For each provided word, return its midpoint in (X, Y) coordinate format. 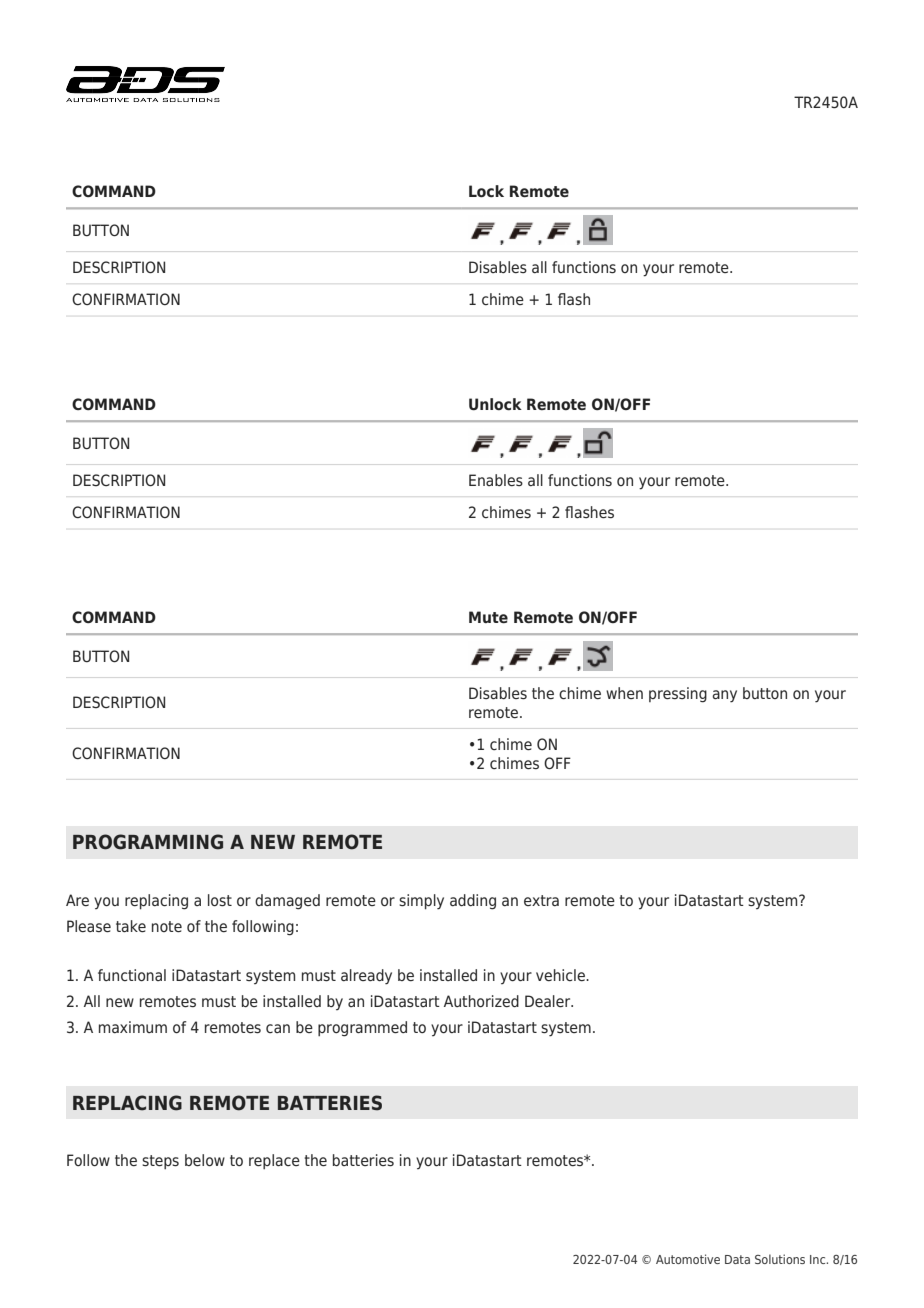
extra (541, 900)
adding (473, 902)
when (624, 693)
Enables (496, 480)
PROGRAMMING (148, 842)
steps (160, 1162)
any (724, 696)
